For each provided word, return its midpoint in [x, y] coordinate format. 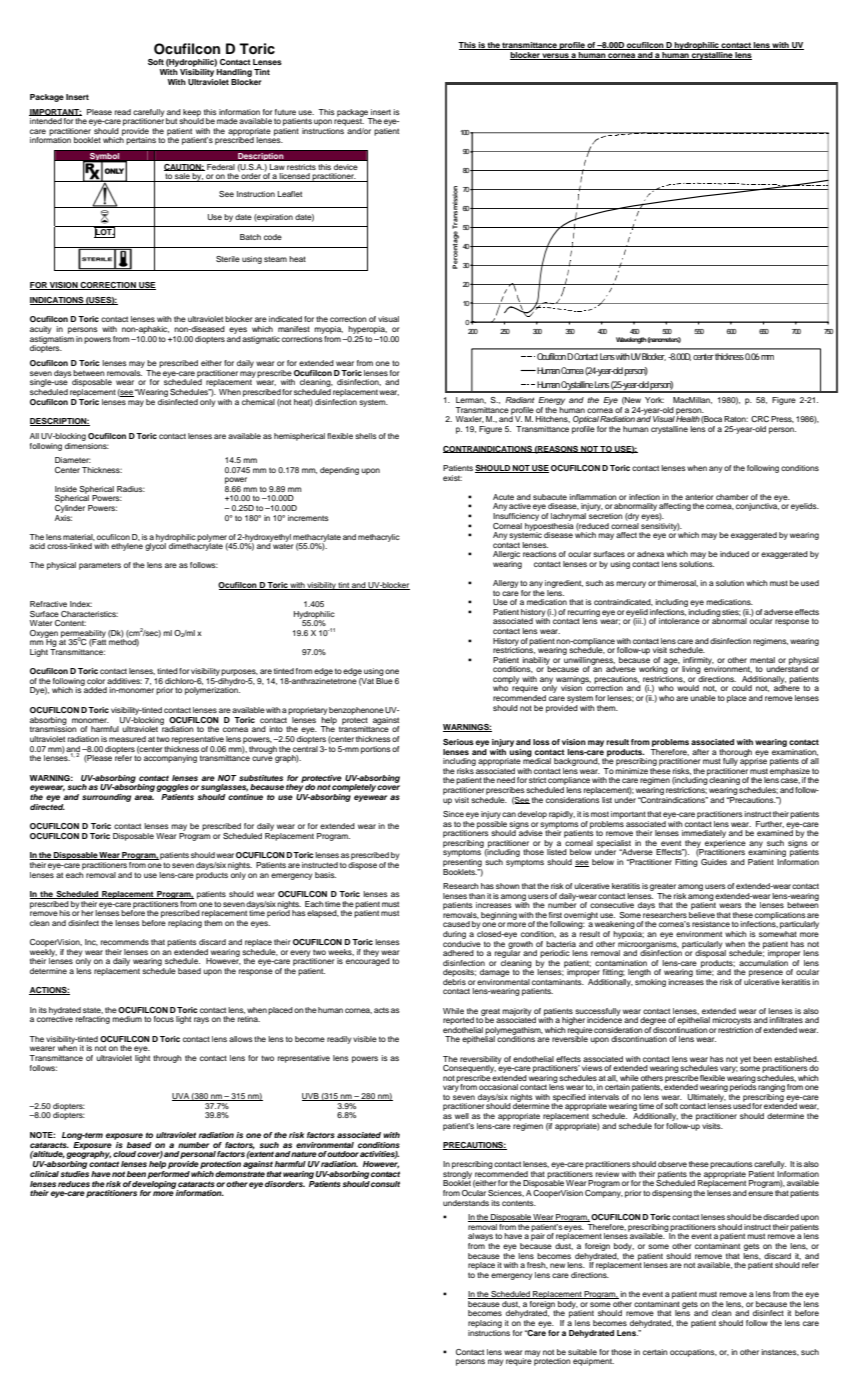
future [285, 112]
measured [127, 739]
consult [385, 1184]
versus [556, 56]
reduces [74, 1184]
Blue [384, 679]
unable [703, 698]
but [171, 121]
